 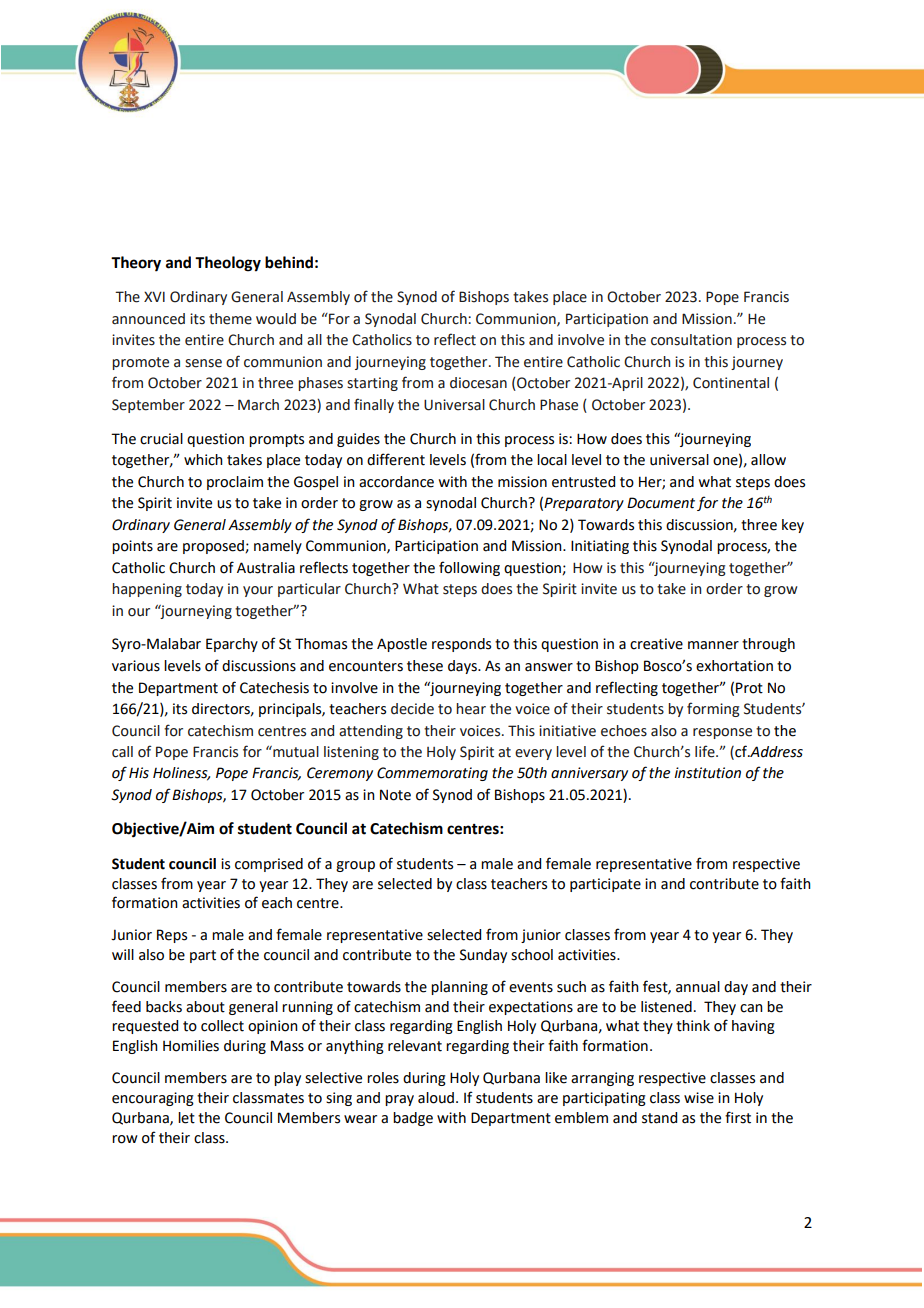 What do you see at coordinates (437, 1098) in the screenshot?
I see `aloud` at bounding box center [437, 1098].
